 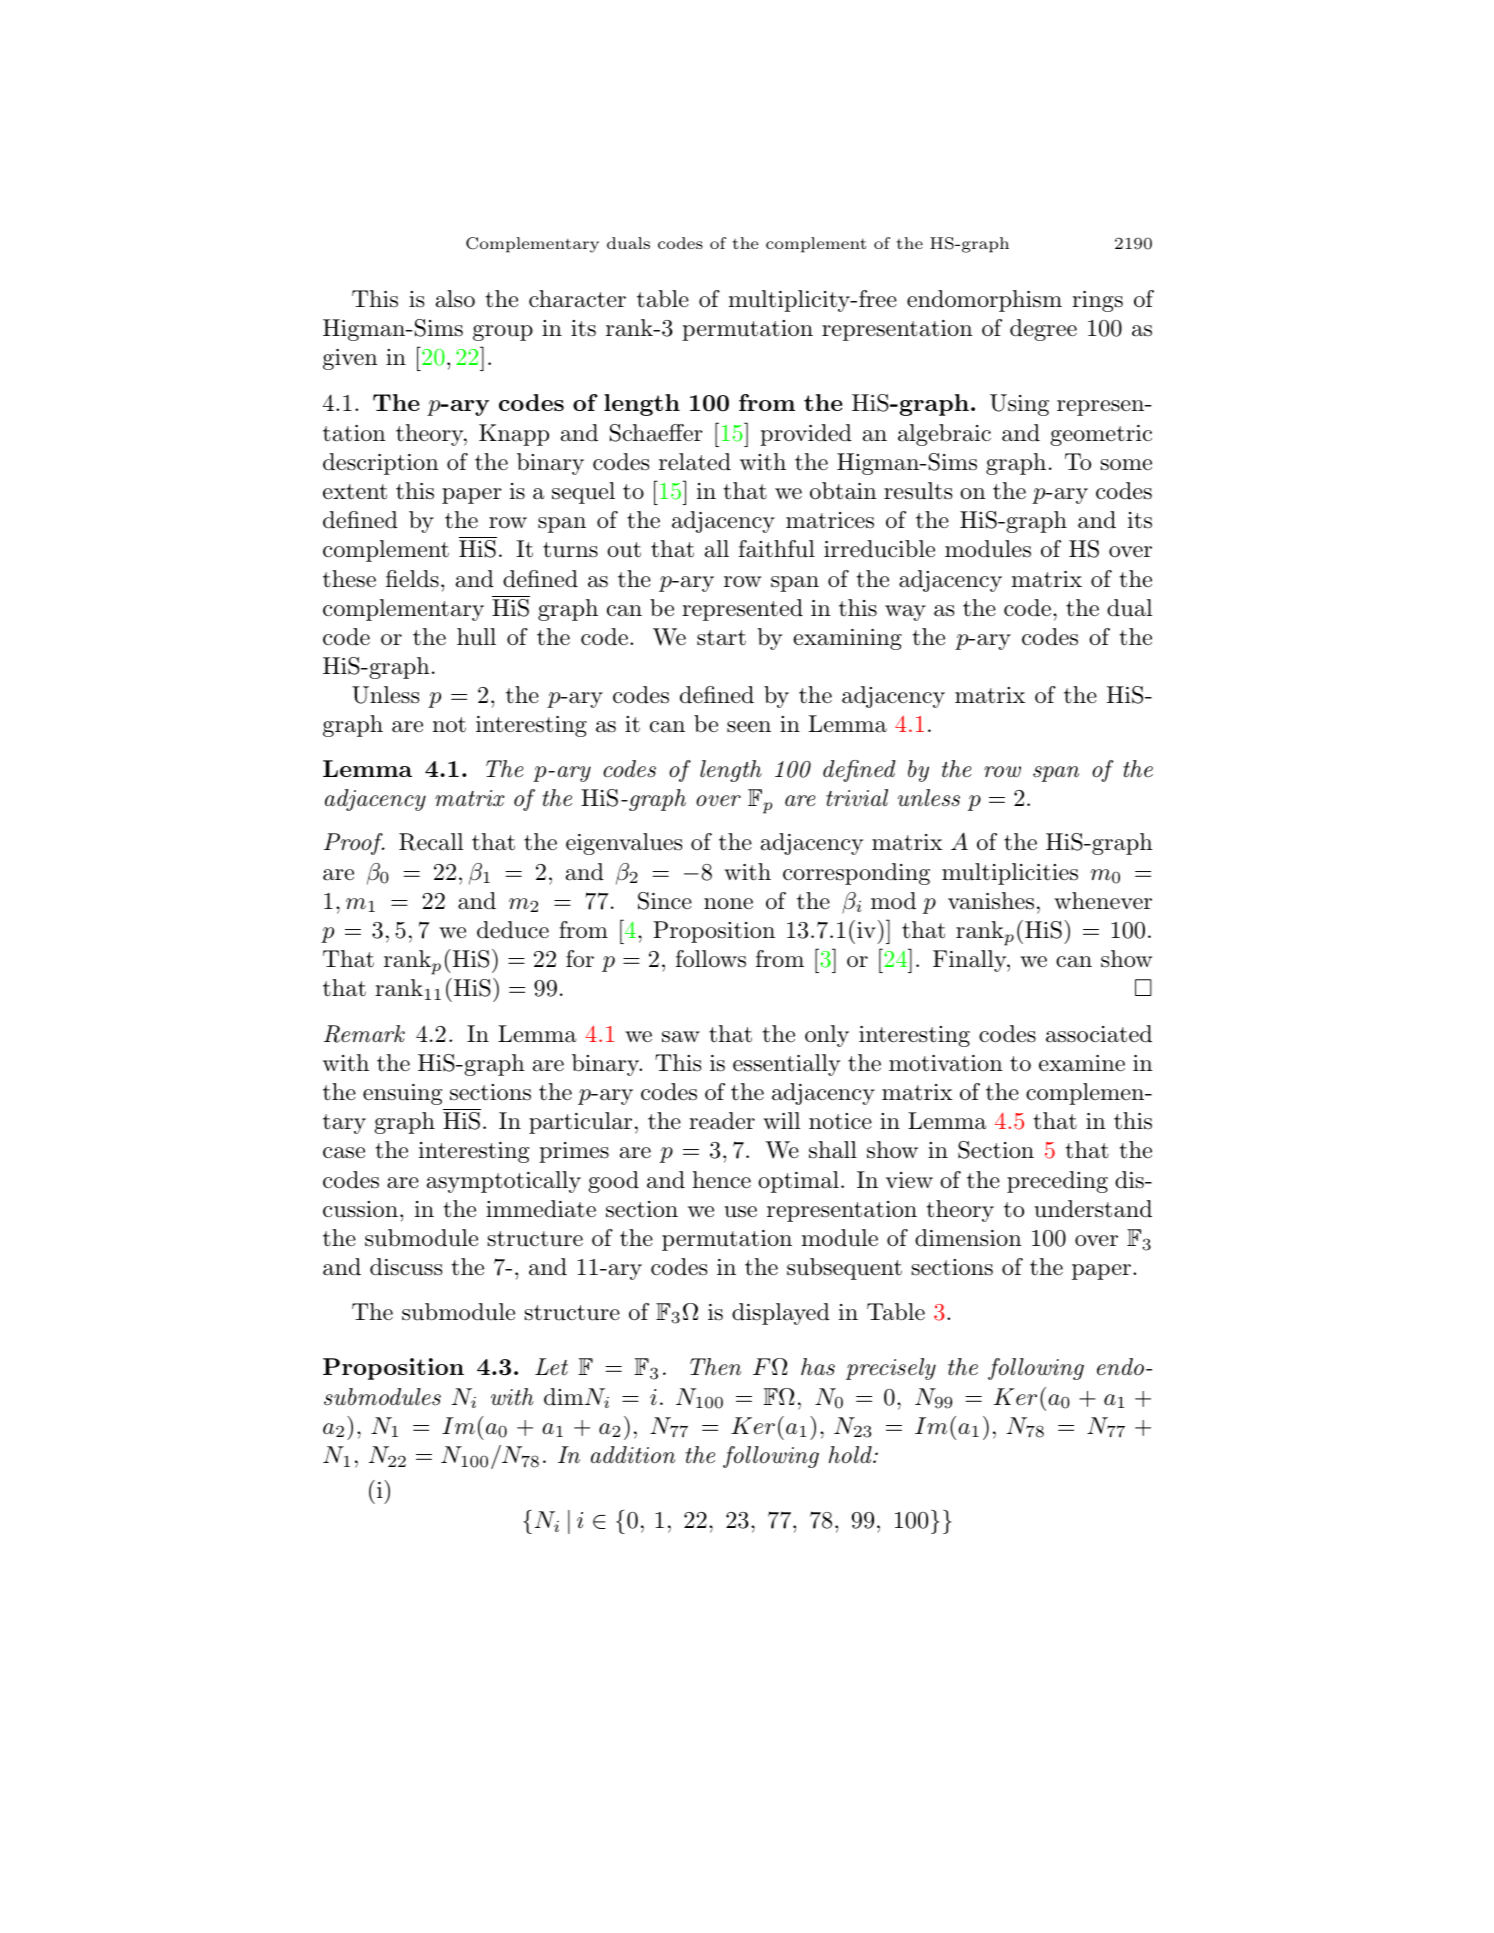 What do you see at coordinates (721, 638) in the image?
I see `start` at bounding box center [721, 638].
